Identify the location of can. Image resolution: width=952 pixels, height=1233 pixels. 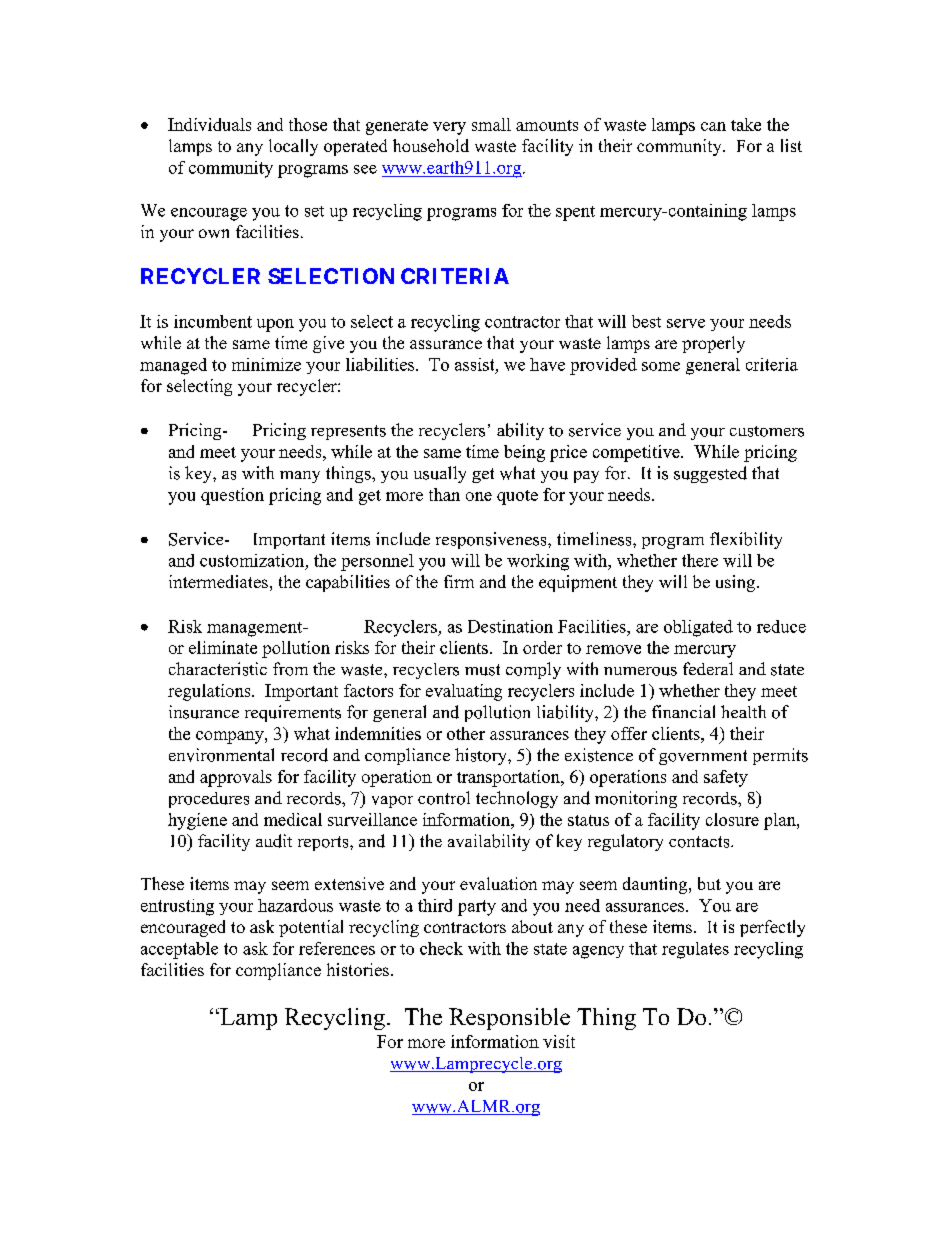
(713, 126).
